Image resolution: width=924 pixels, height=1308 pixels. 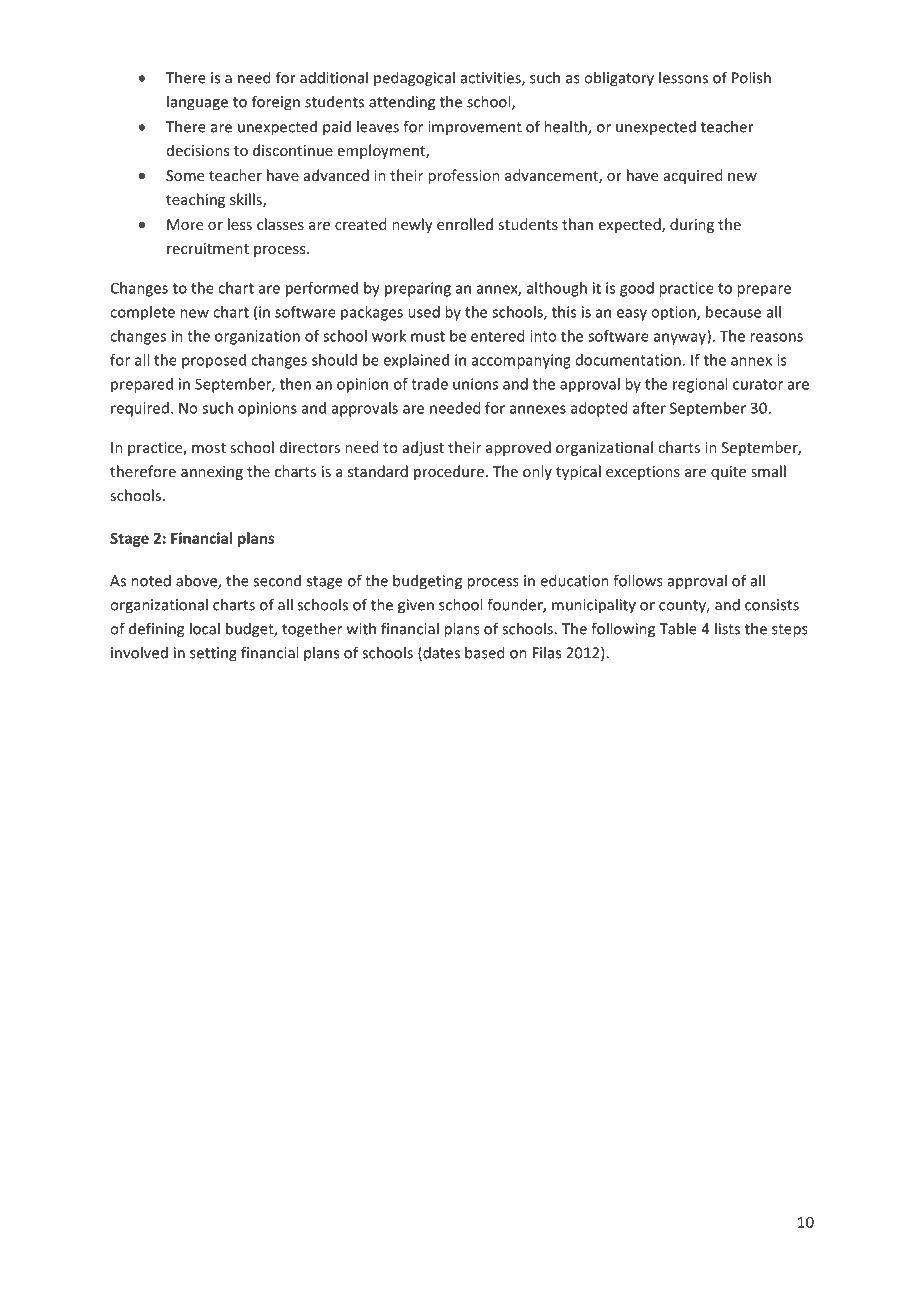 What do you see at coordinates (751, 77) in the screenshot?
I see `Polish` at bounding box center [751, 77].
